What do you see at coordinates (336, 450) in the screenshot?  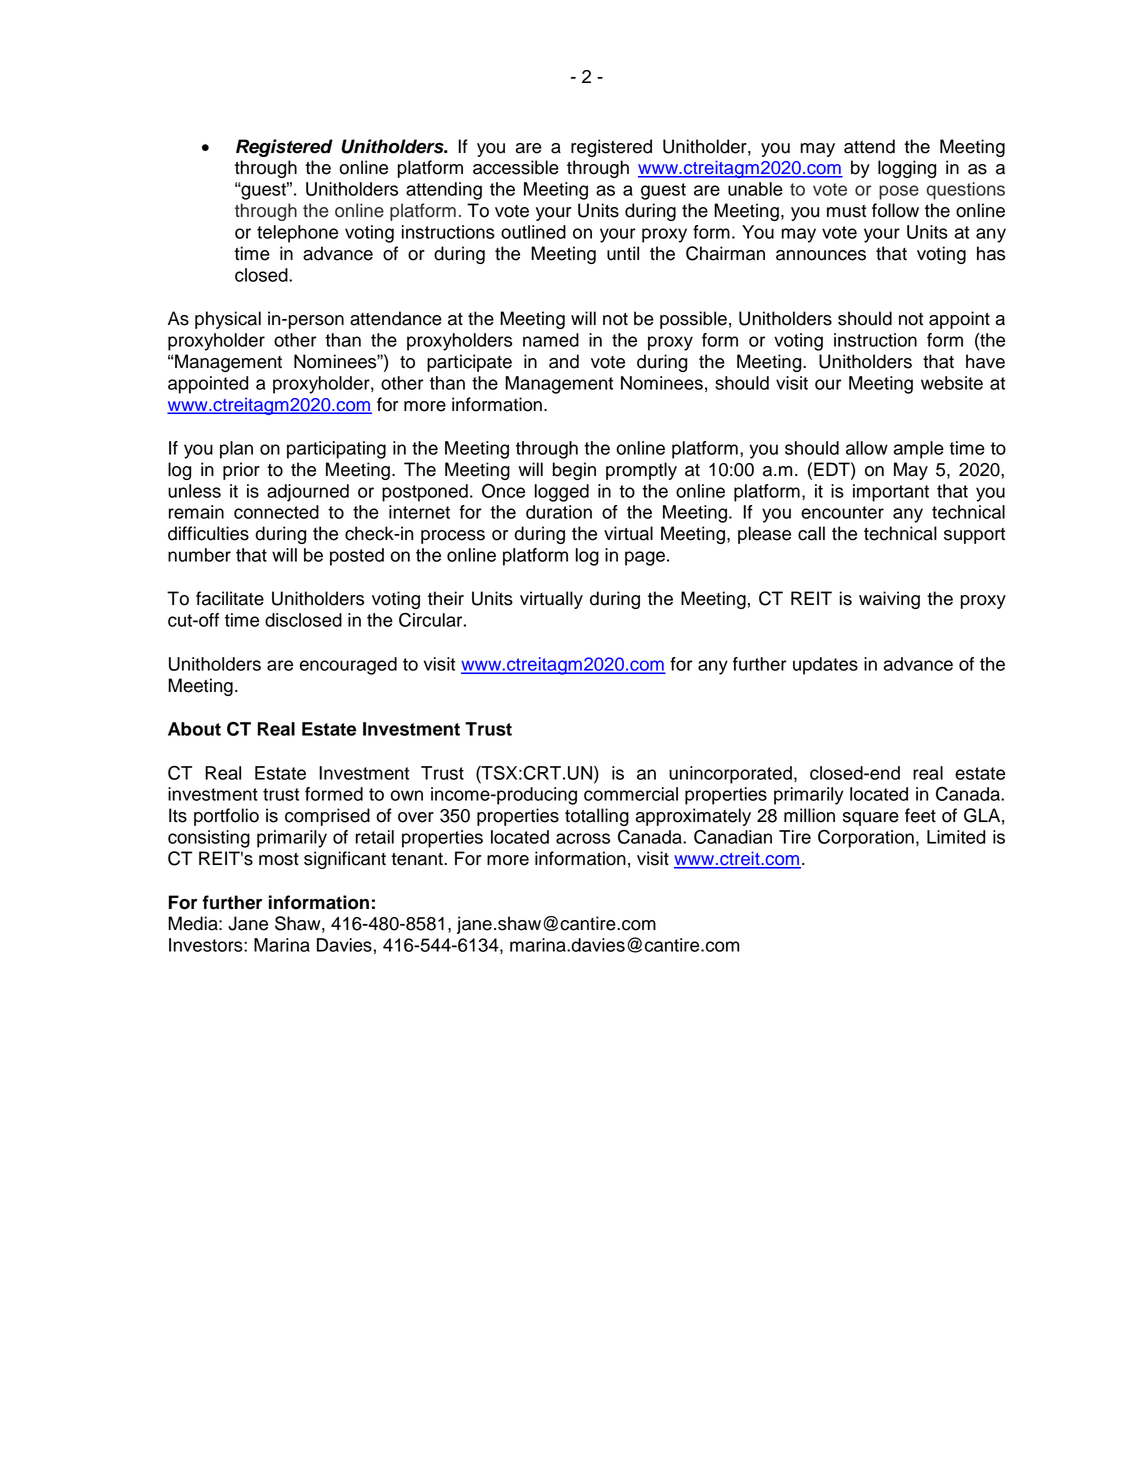 I see `participating` at bounding box center [336, 450].
